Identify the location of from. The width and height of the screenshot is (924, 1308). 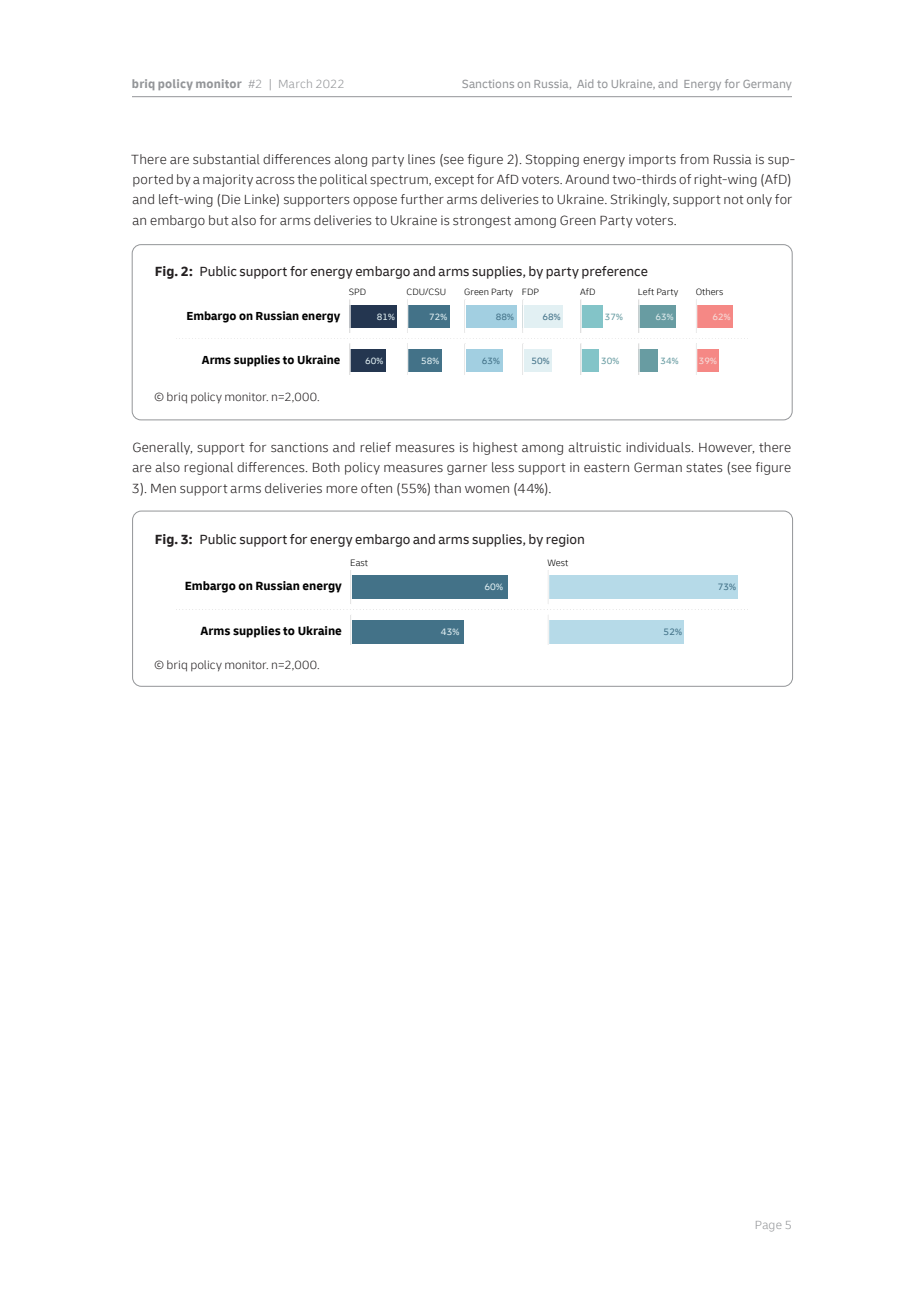
(694, 159).
